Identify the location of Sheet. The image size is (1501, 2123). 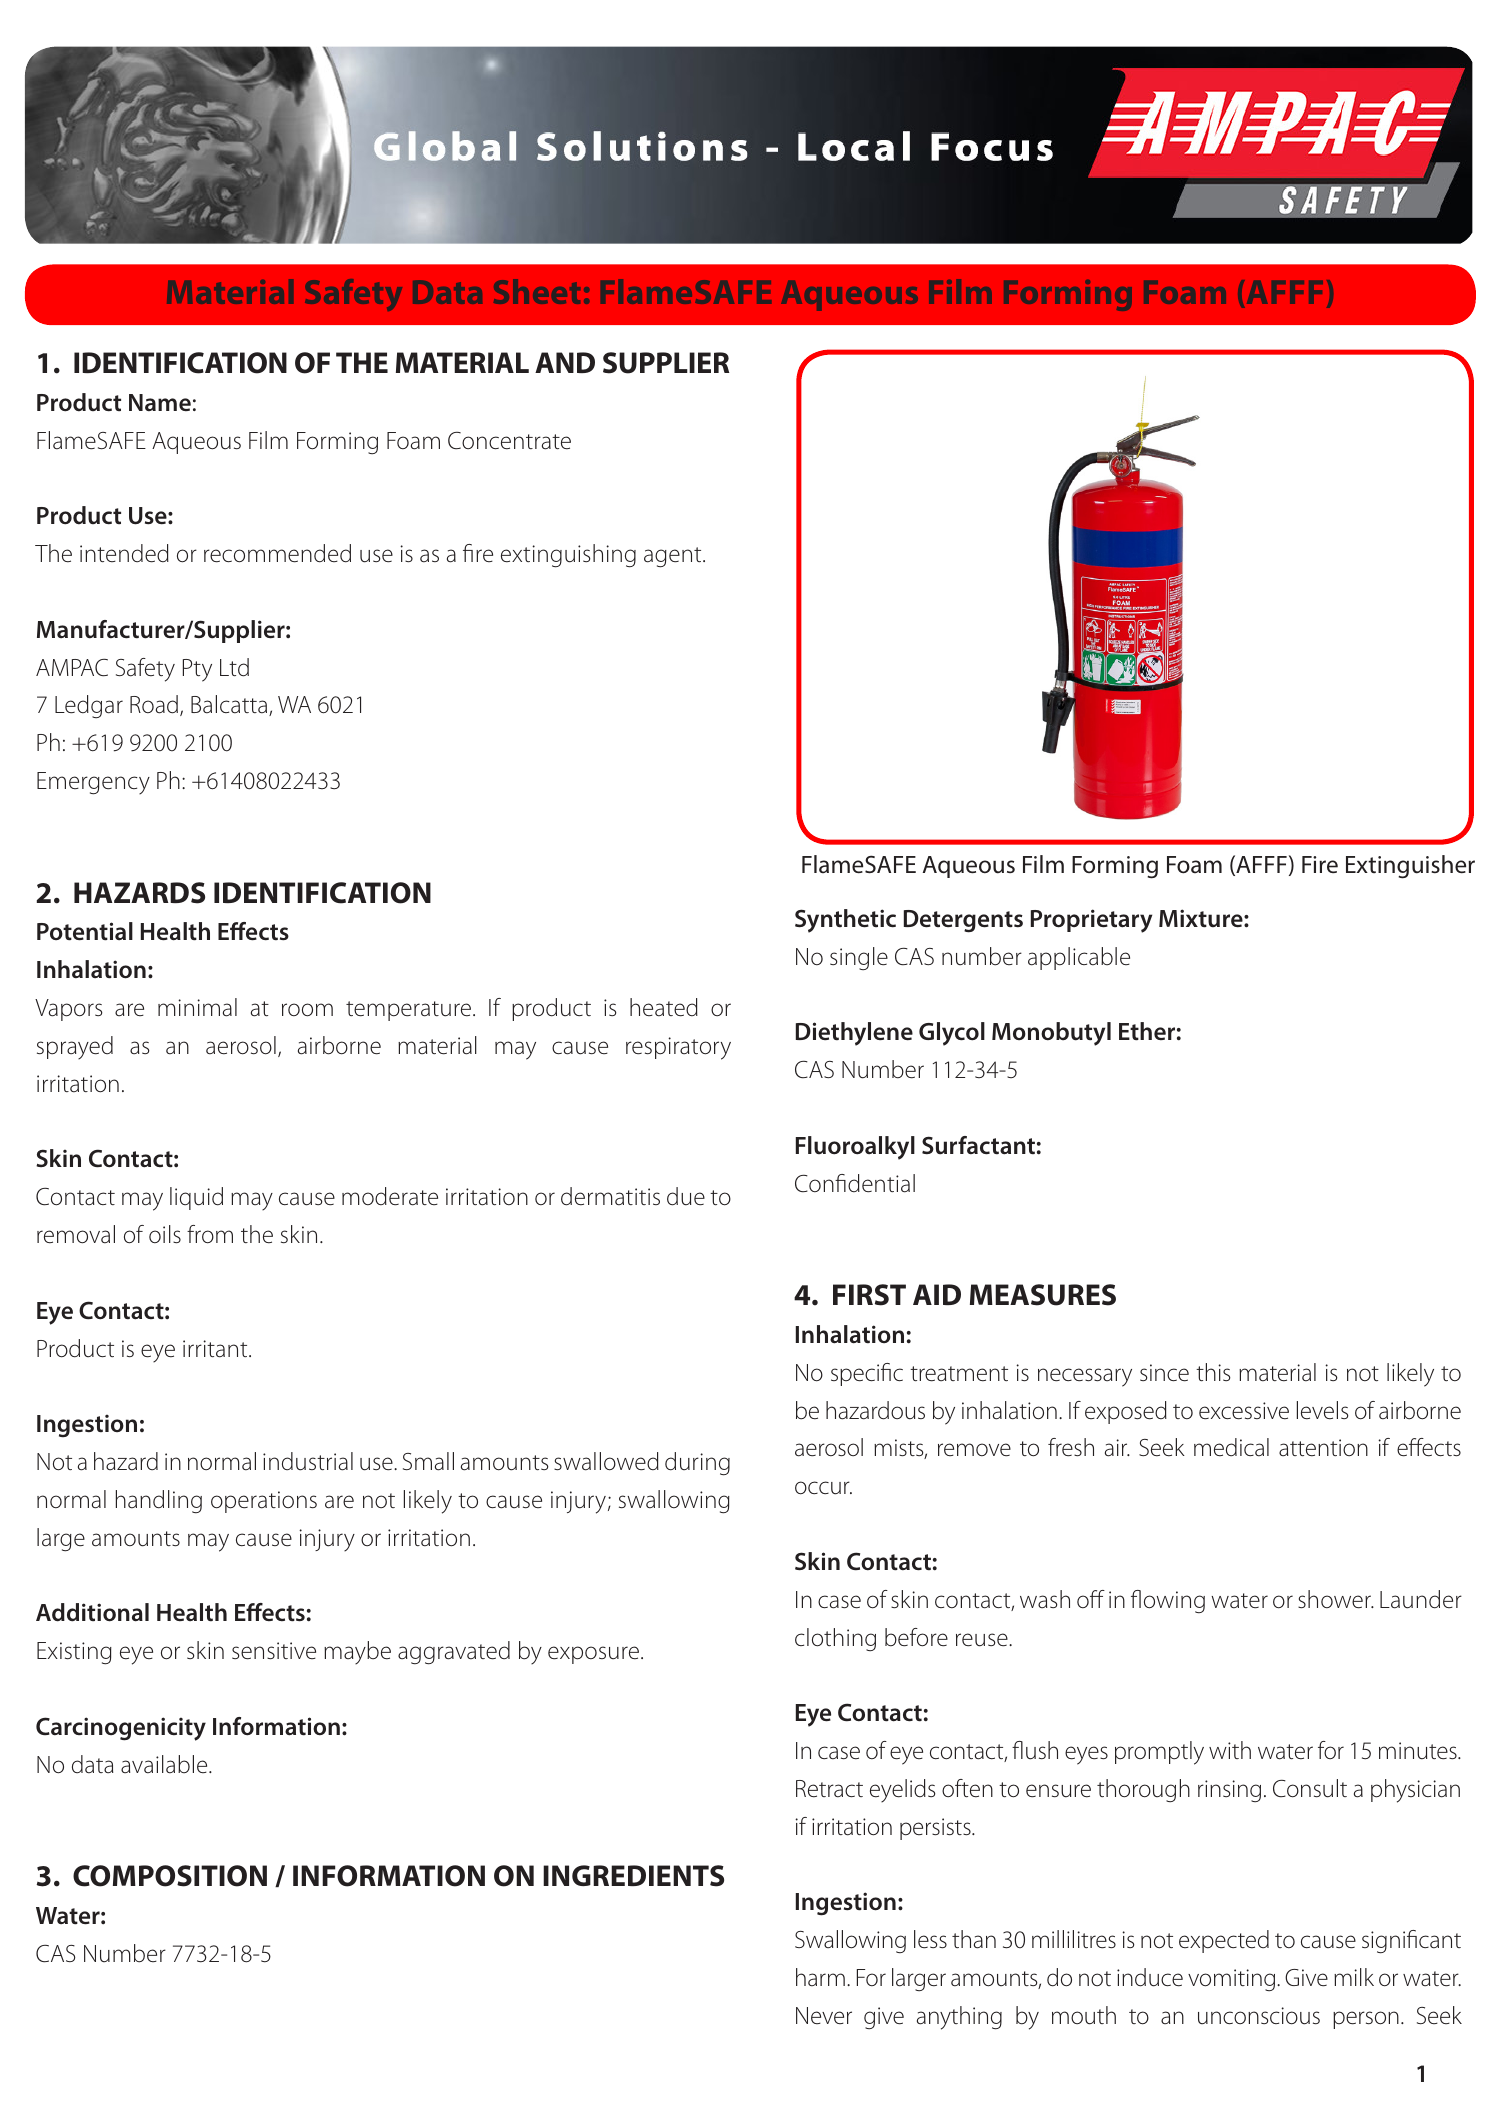
(537, 291).
